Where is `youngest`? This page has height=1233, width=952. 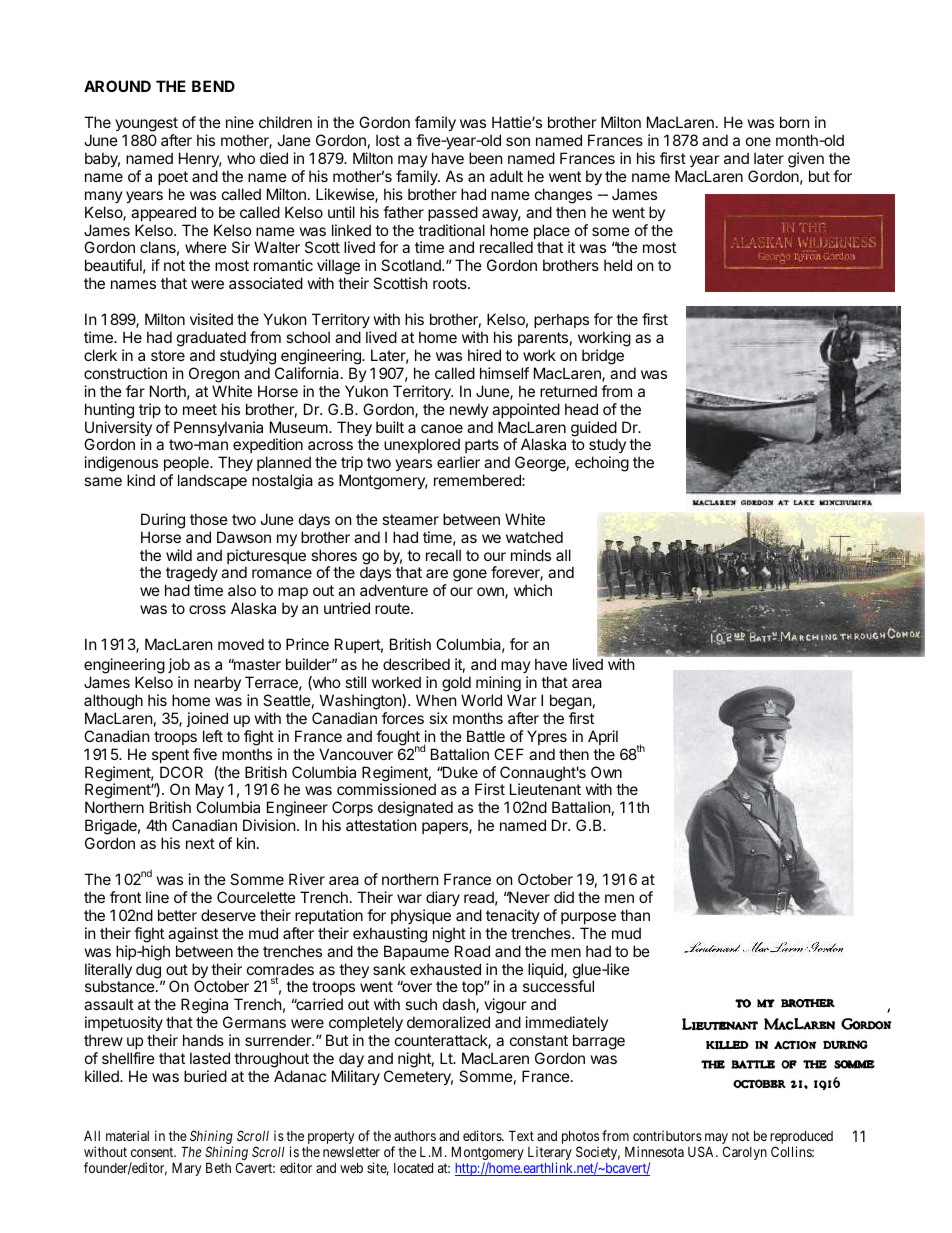
youngest is located at coordinates (146, 126).
